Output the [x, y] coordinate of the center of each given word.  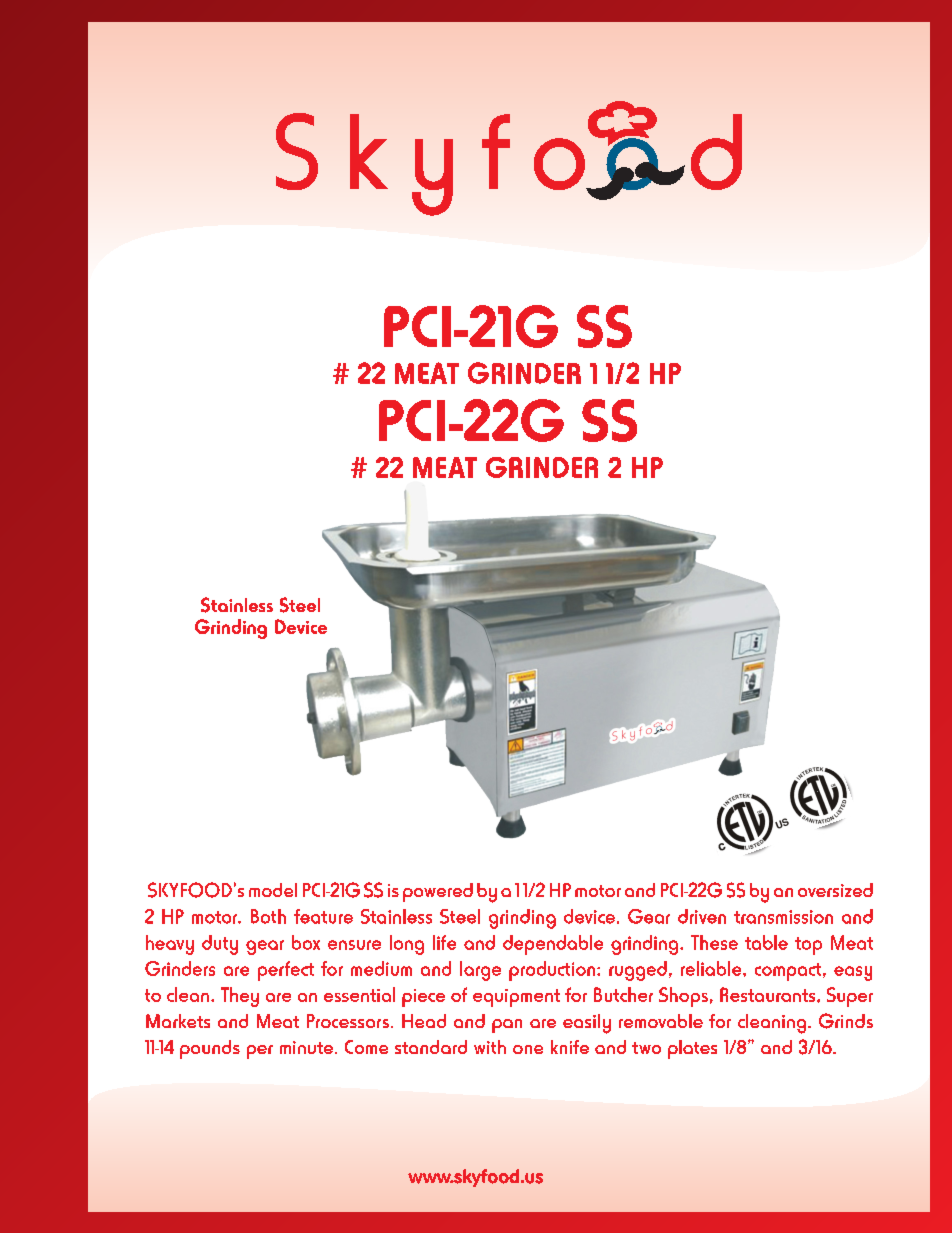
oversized [835, 890]
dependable [553, 945]
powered [438, 892]
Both [268, 916]
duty [220, 945]
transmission [783, 917]
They [240, 997]
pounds [210, 1049]
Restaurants [769, 994]
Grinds [846, 1021]
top [808, 946]
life [444, 942]
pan [507, 1026]
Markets [178, 1021]
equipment [516, 998]
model [273, 890]
